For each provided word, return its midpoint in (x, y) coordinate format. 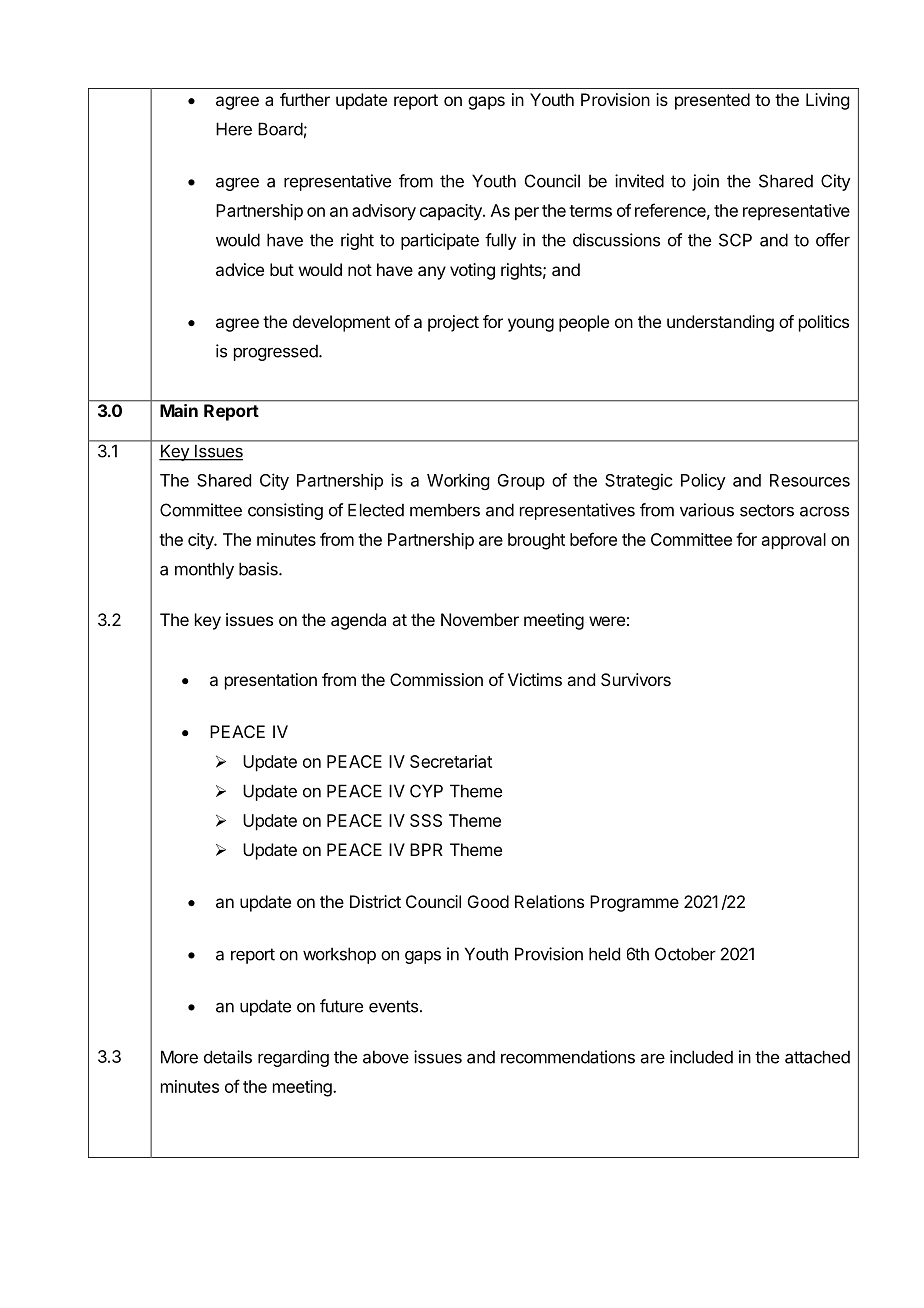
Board (280, 129)
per (527, 214)
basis (259, 569)
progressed (276, 352)
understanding (720, 323)
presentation (271, 681)
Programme (634, 903)
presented (712, 101)
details (228, 1057)
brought (536, 541)
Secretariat (451, 761)
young (531, 325)
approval (794, 541)
